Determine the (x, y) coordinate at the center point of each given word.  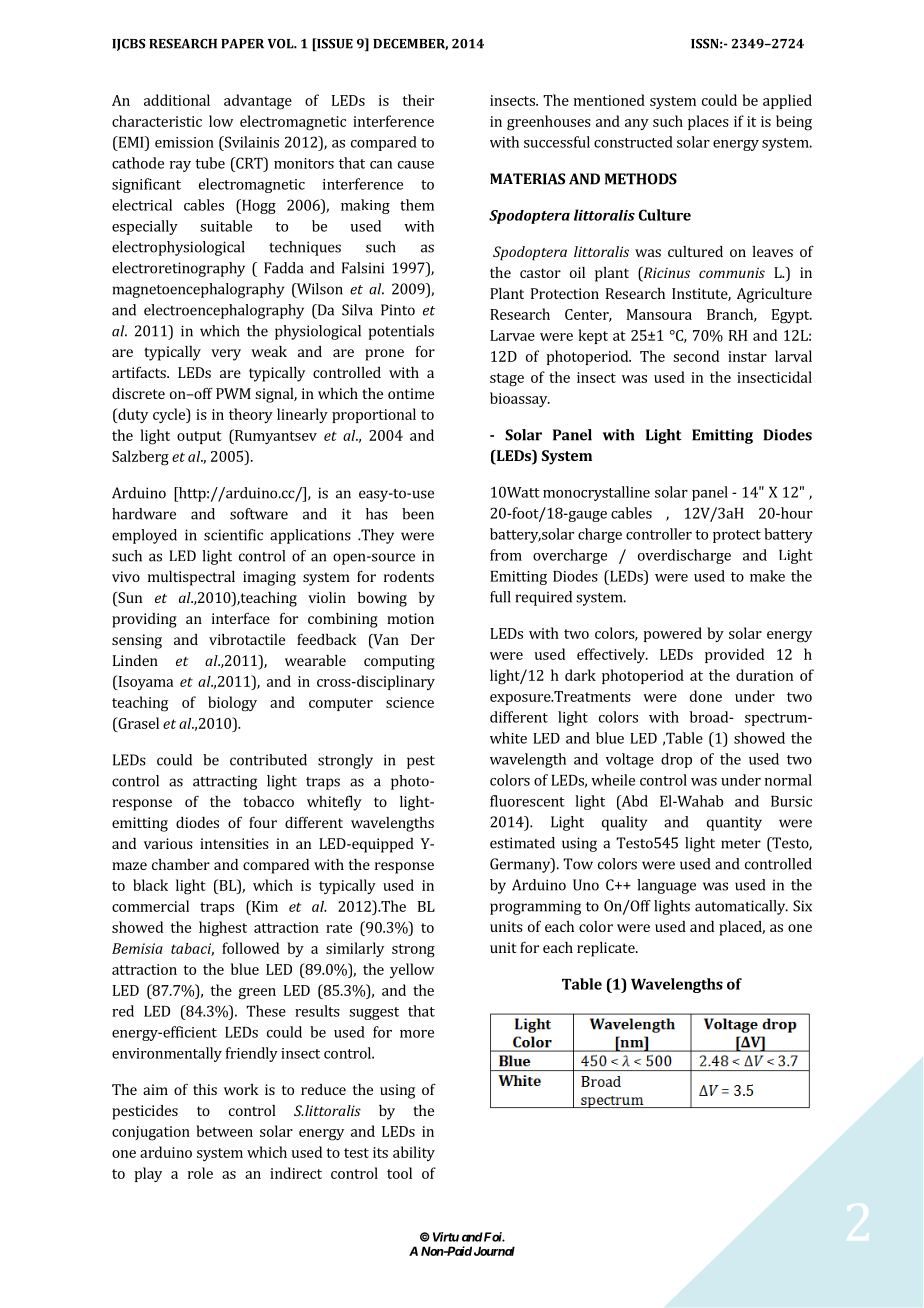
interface (241, 618)
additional (177, 100)
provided (734, 655)
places (708, 122)
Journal (494, 1251)
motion (410, 618)
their (418, 100)
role (200, 1173)
